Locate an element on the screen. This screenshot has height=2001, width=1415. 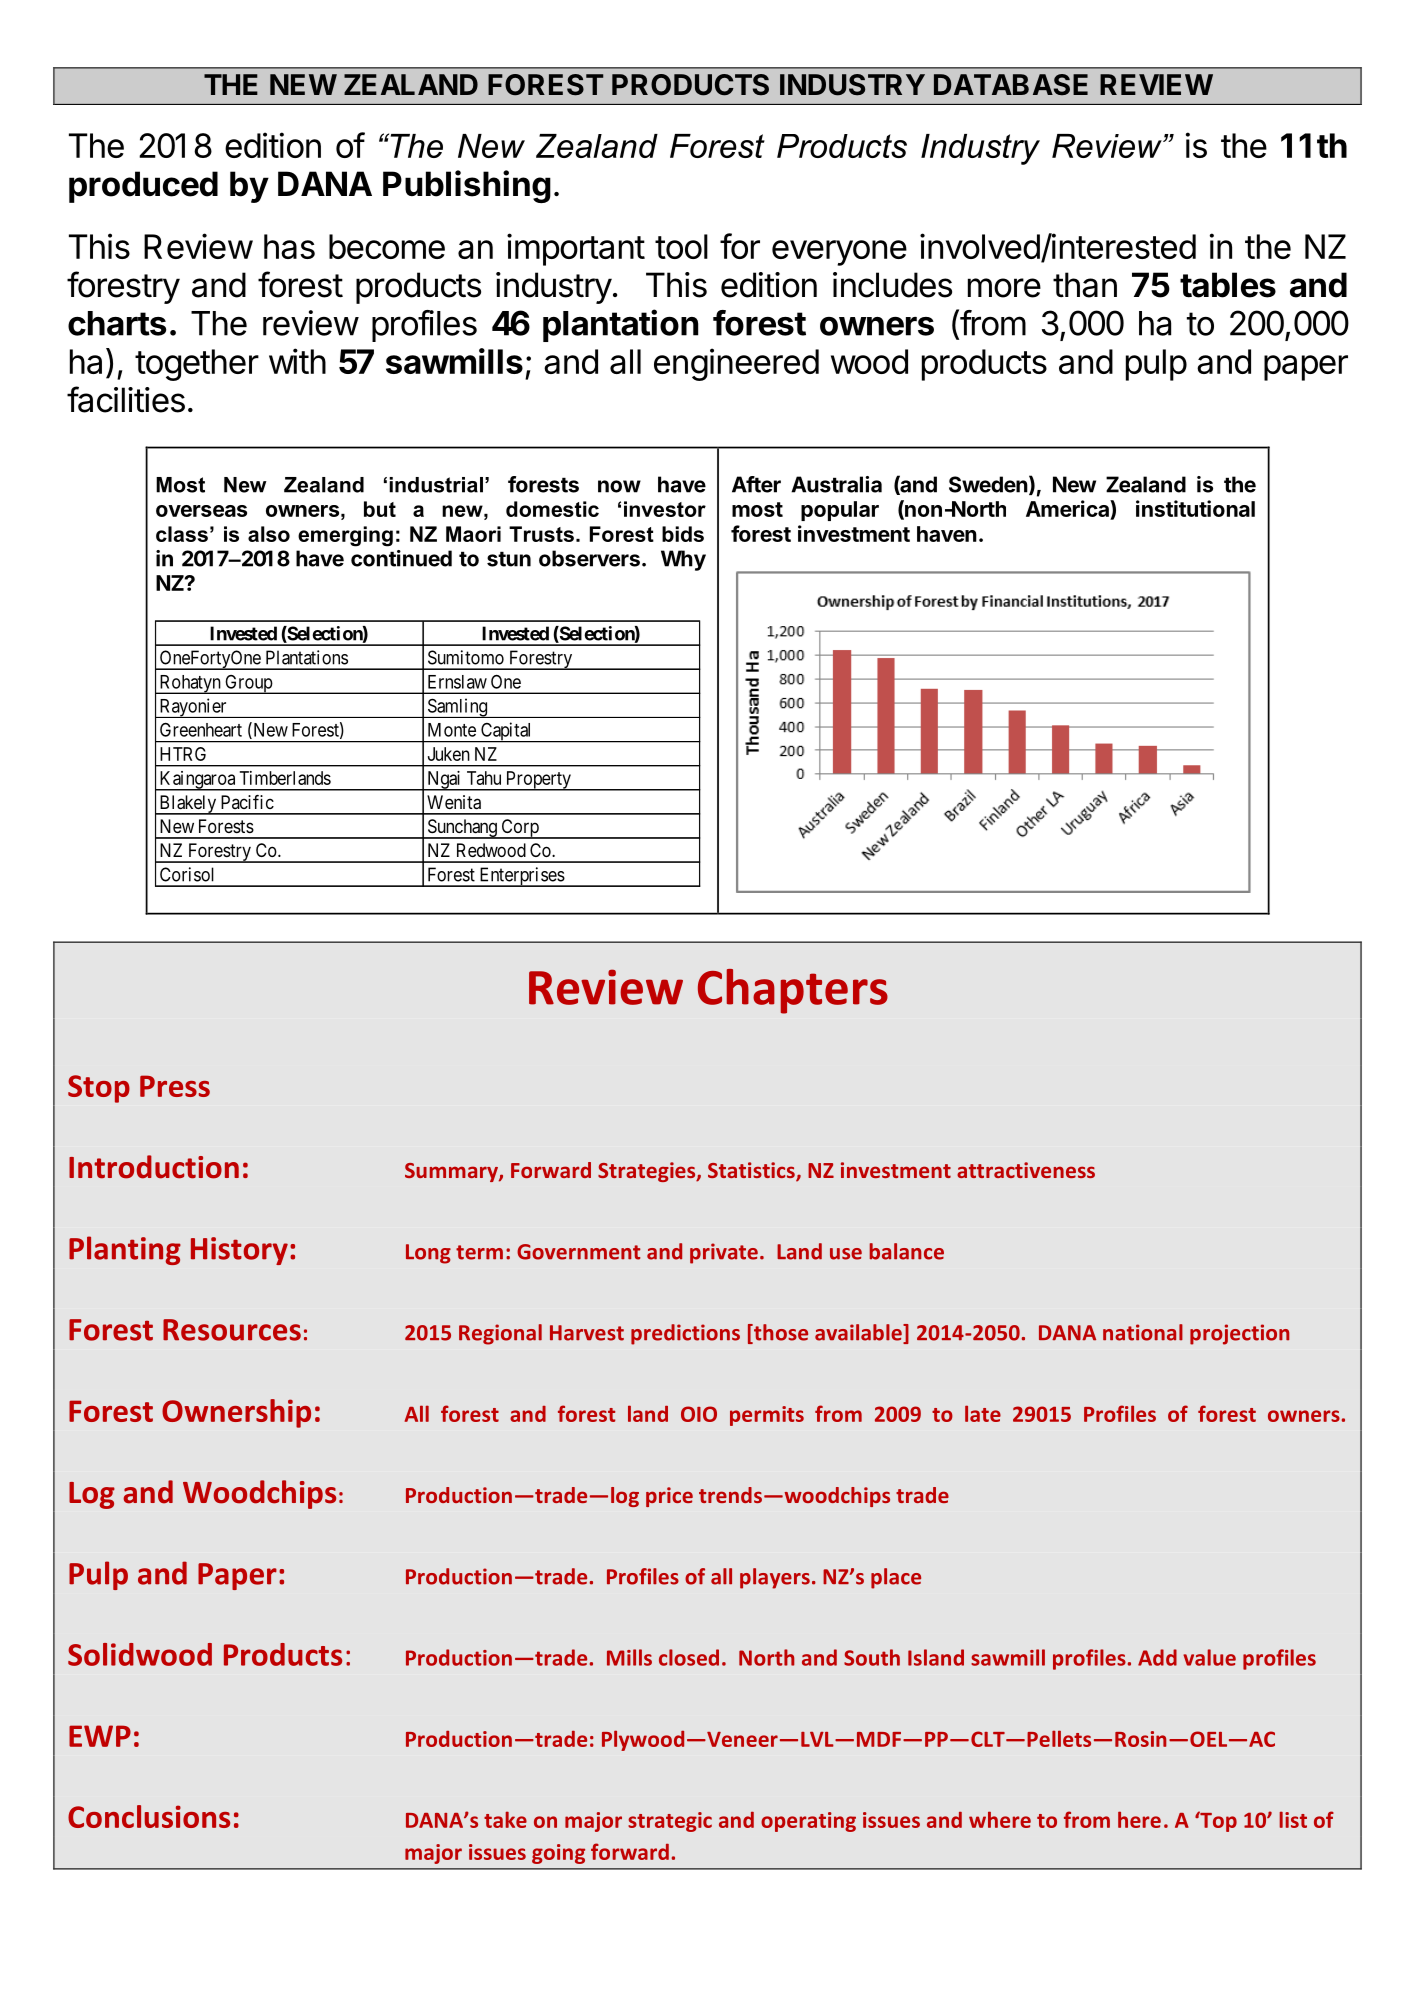
Conclusions is located at coordinates (149, 1816).
